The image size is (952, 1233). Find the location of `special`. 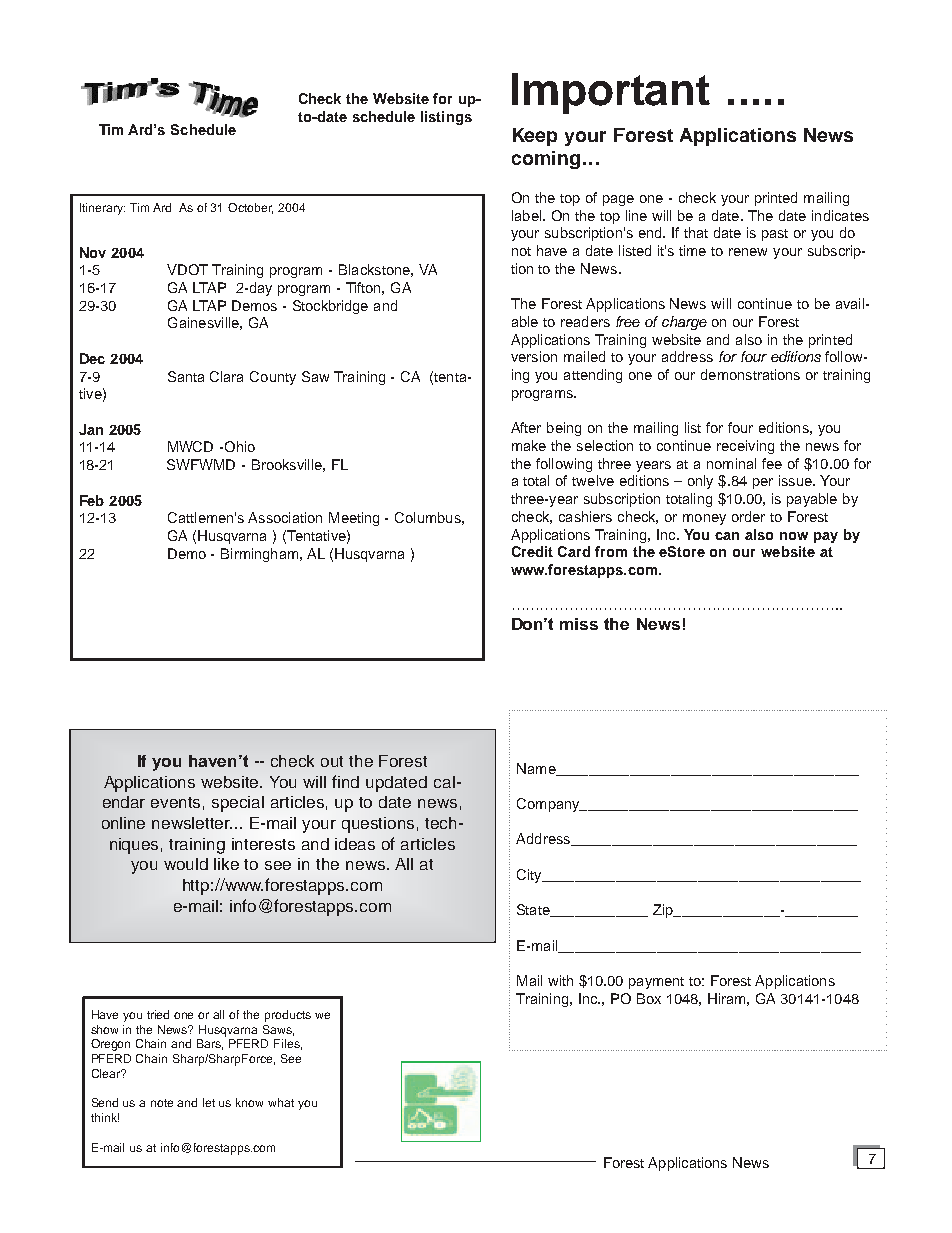

special is located at coordinates (238, 804).
